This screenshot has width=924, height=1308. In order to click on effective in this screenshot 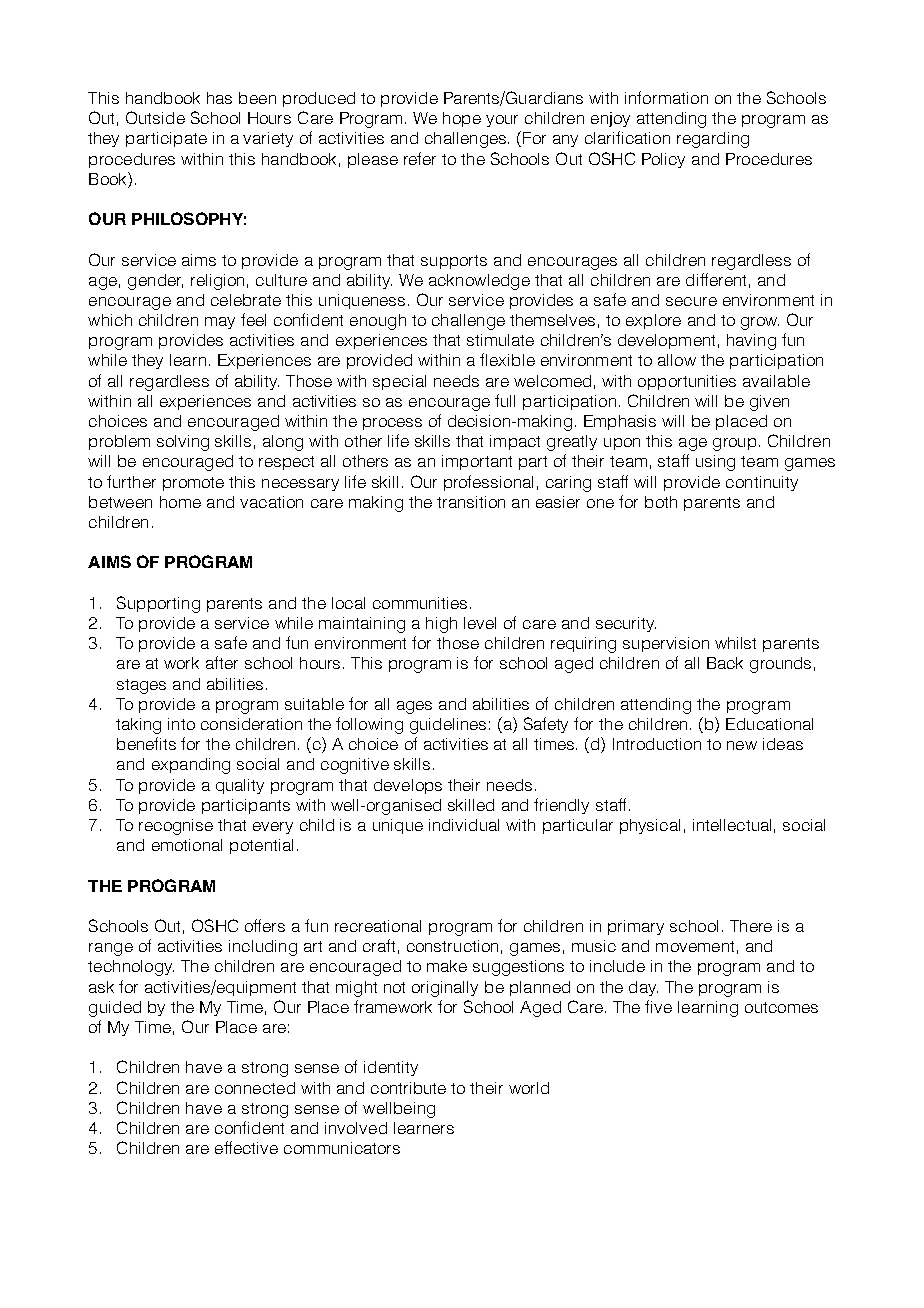, I will do `click(246, 1147)`.
